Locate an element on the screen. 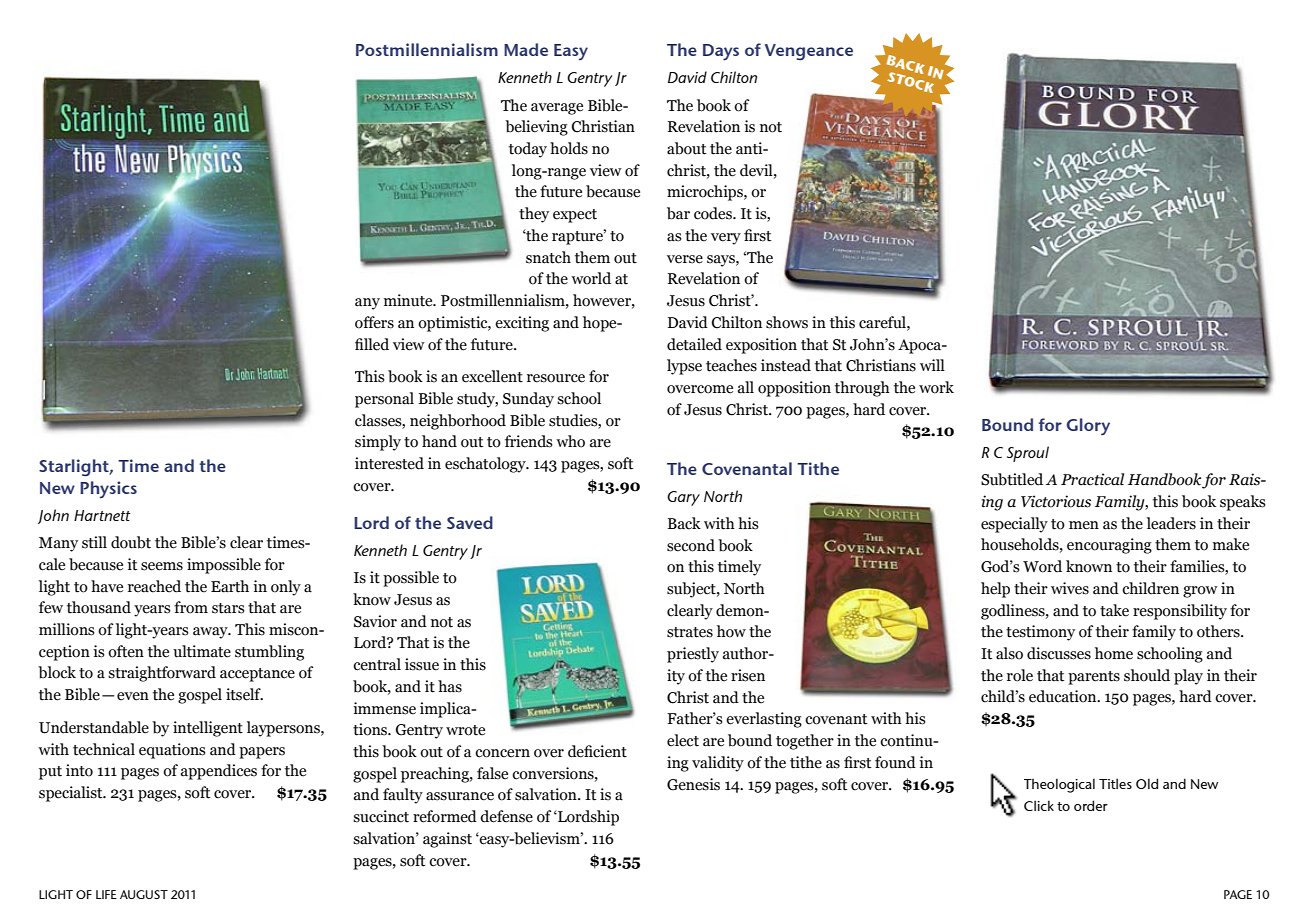 The width and height of the screenshot is (1308, 924). from is located at coordinates (191, 607).
